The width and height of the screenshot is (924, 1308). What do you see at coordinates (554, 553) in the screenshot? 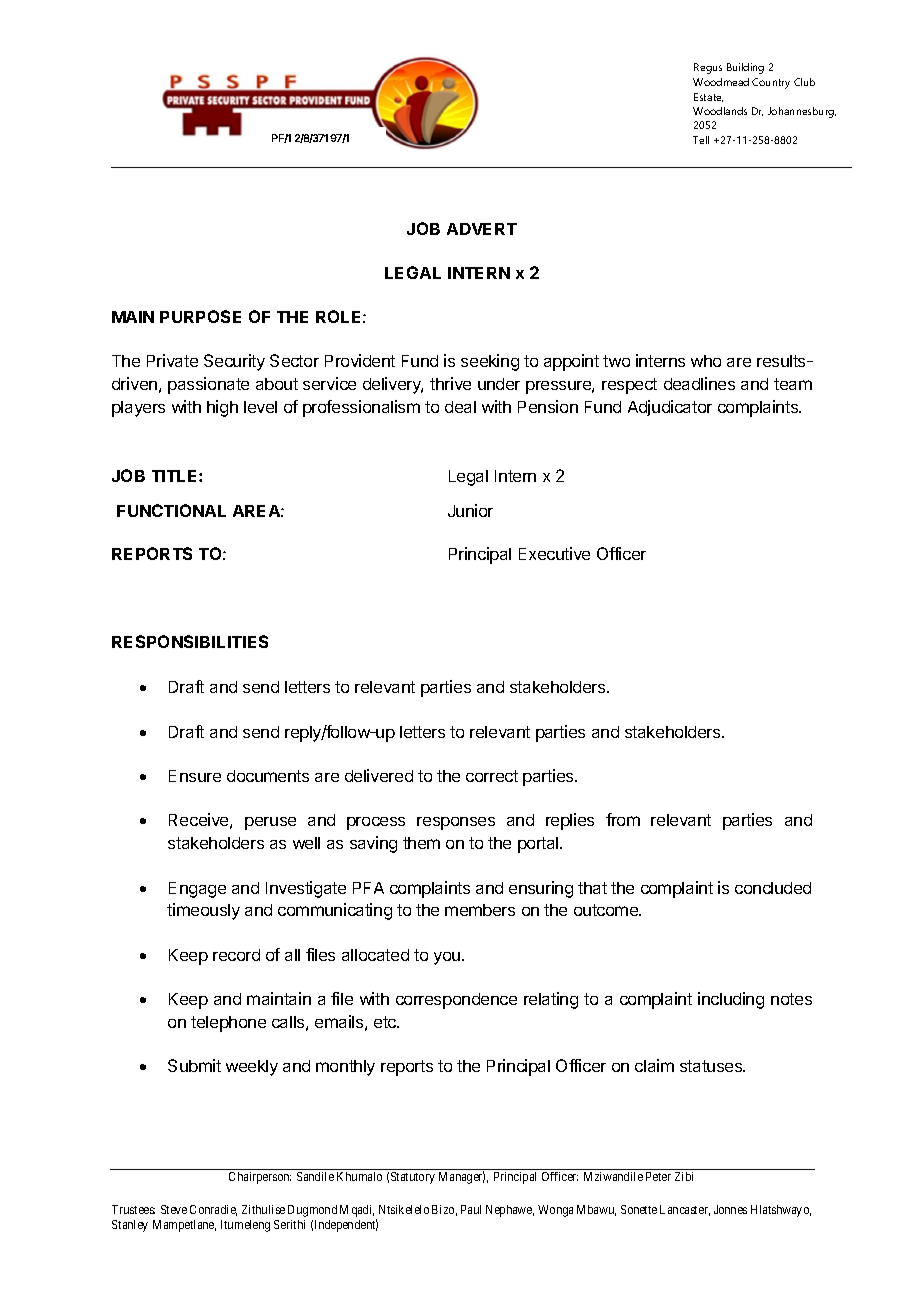
I see `Executive` at bounding box center [554, 553].
